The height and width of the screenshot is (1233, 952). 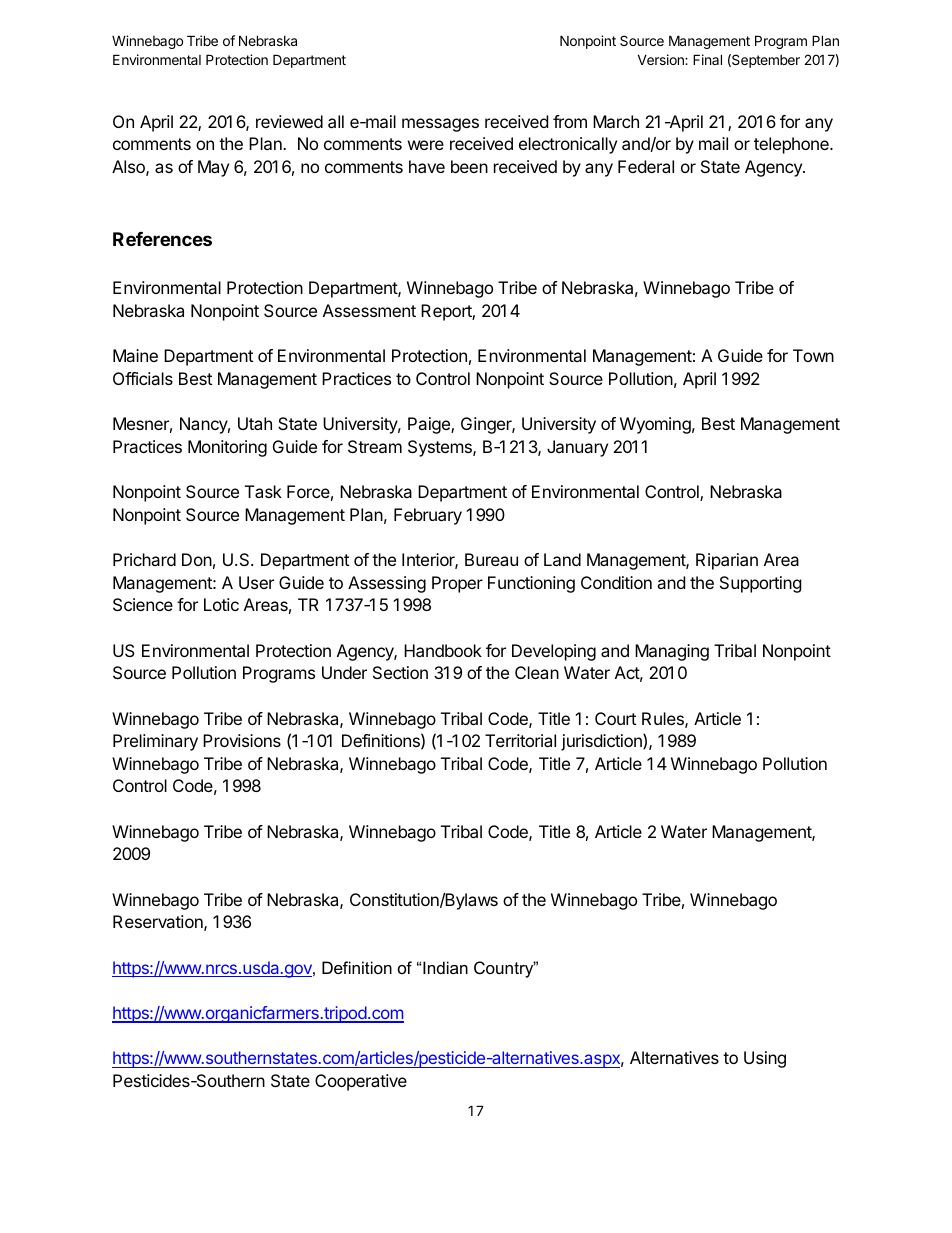 What do you see at coordinates (242, 740) in the screenshot?
I see `Provisions` at bounding box center [242, 740].
